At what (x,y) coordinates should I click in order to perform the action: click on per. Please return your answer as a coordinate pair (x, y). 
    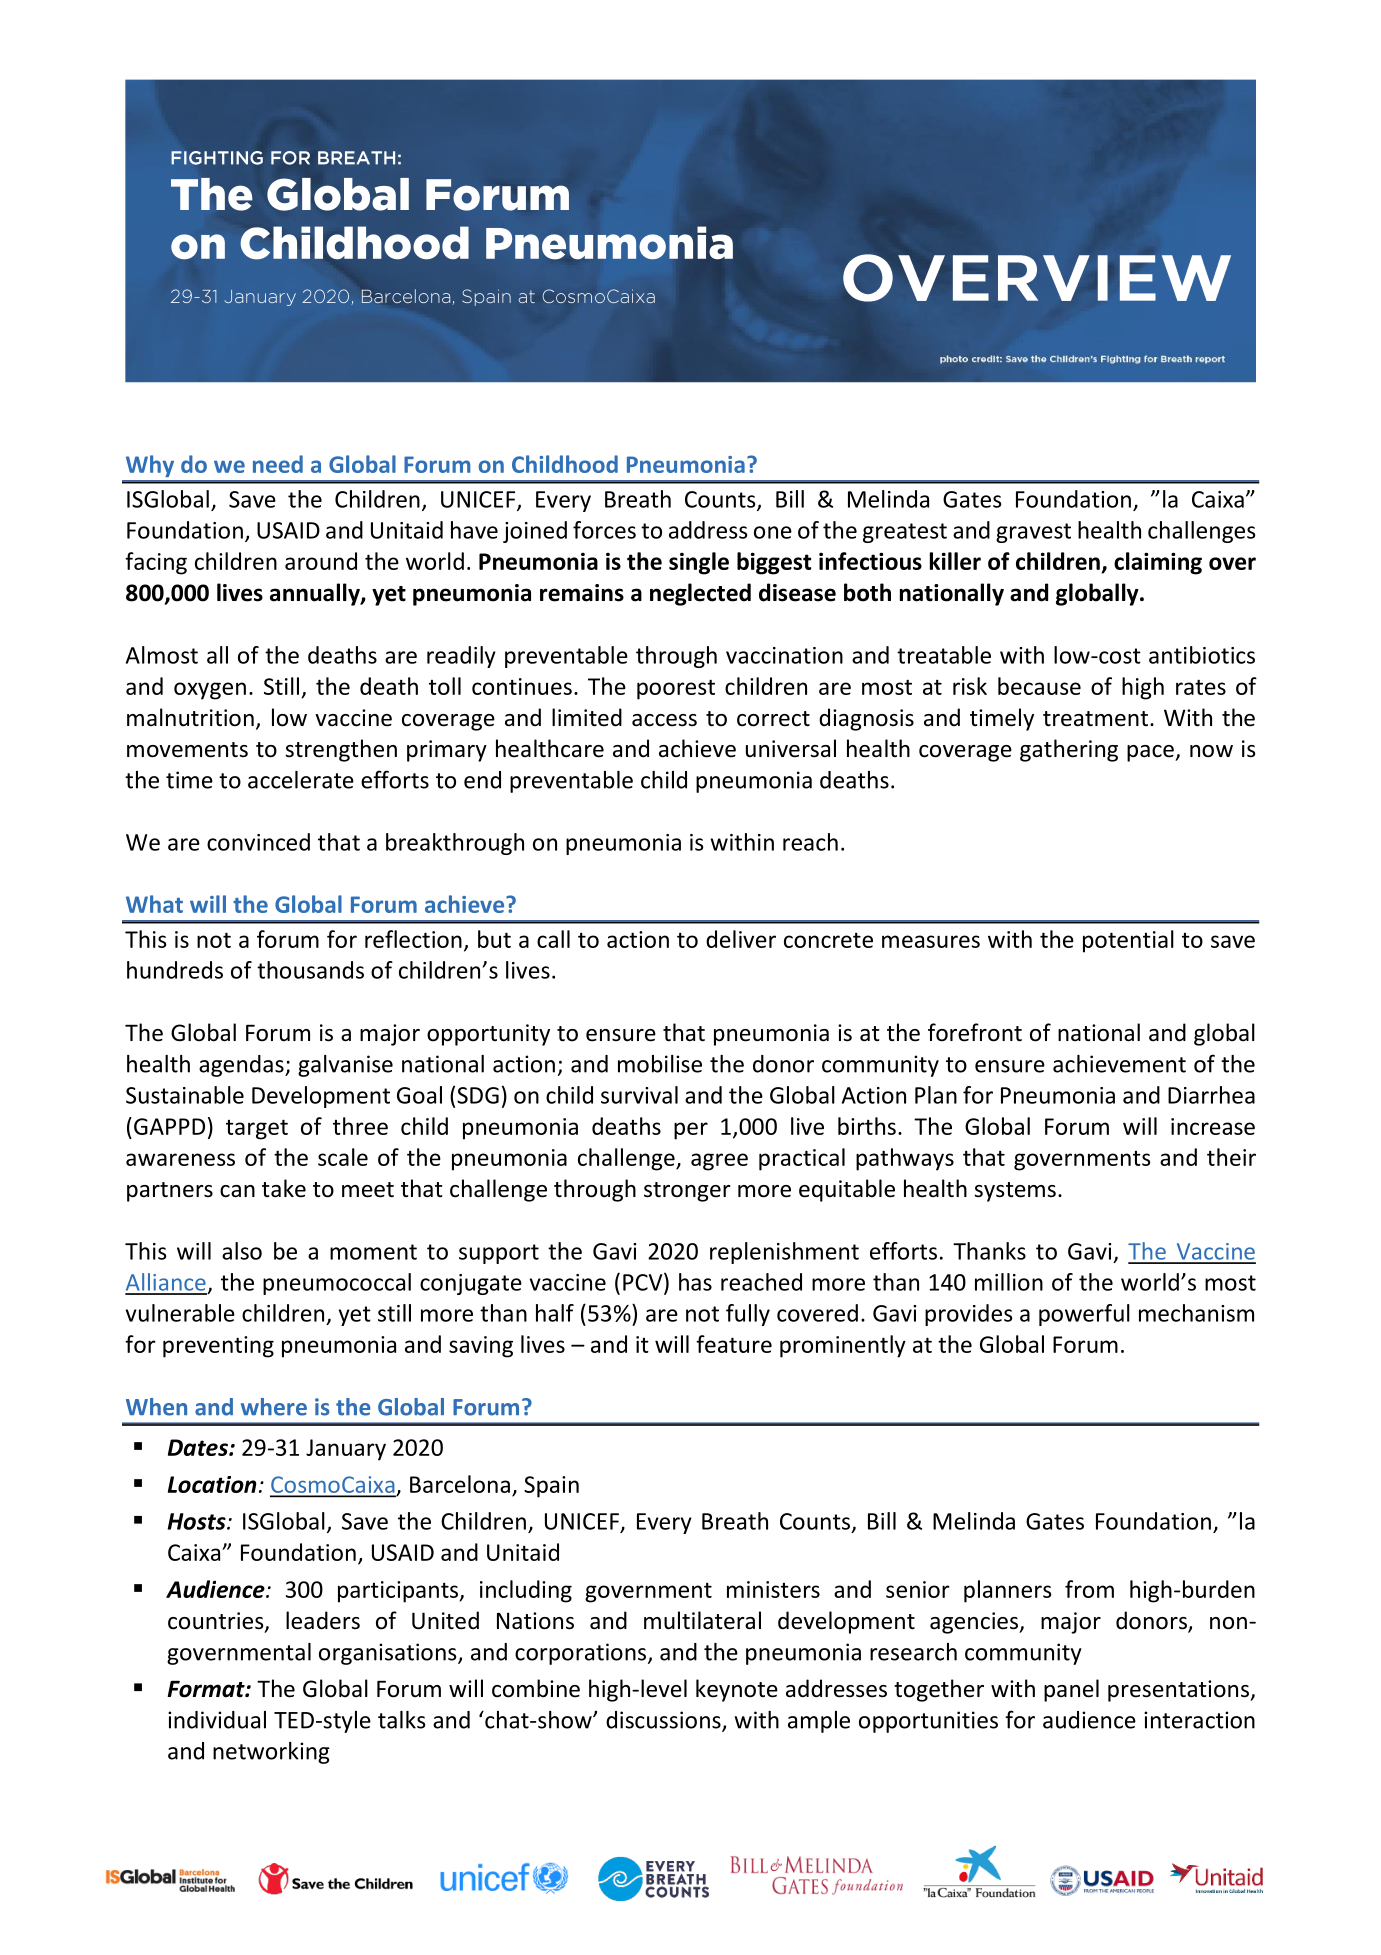
    Looking at the image, I should click on (691, 1131).
